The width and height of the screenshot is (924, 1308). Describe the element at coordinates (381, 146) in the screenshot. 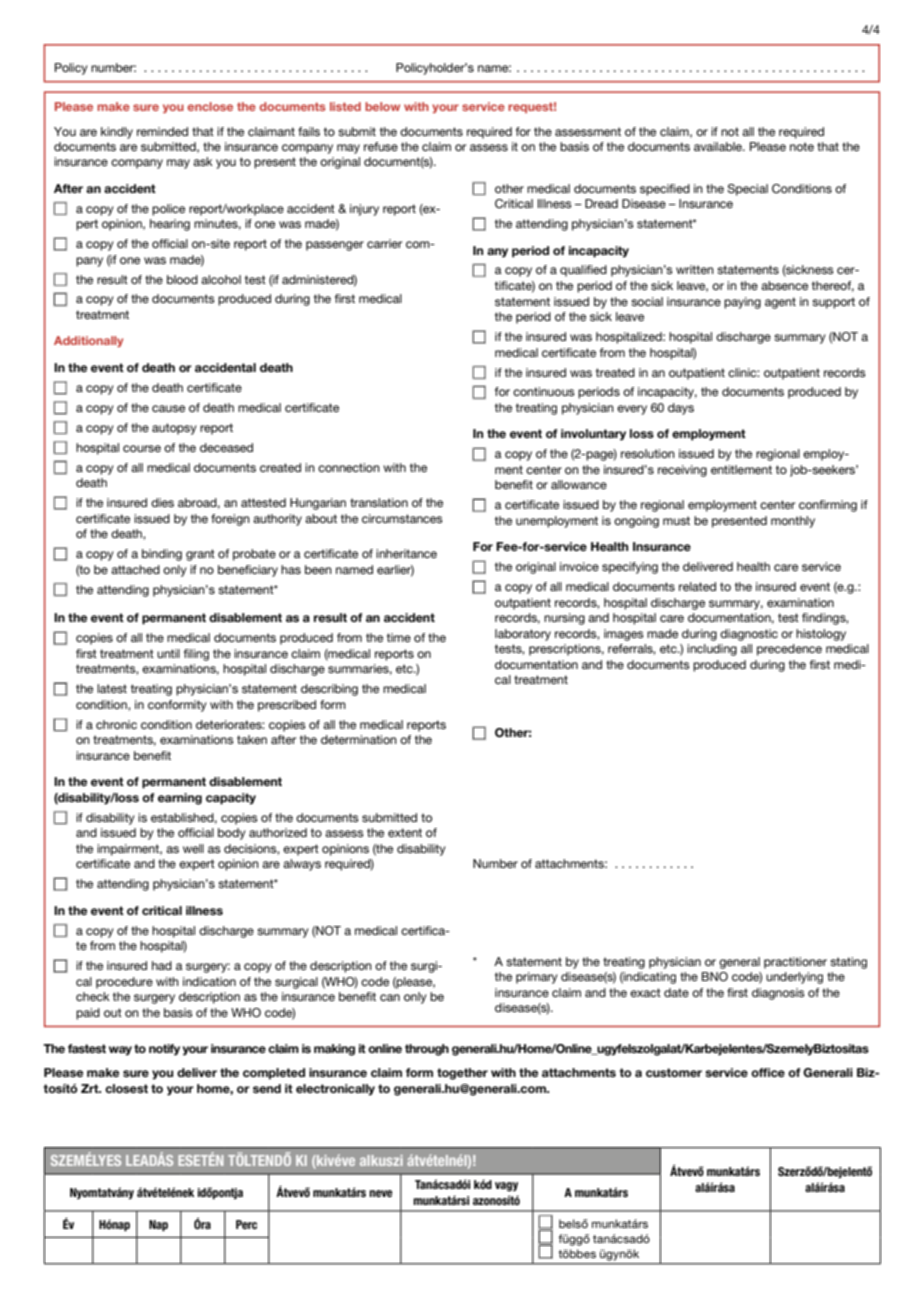

I see `refuse` at that location.
